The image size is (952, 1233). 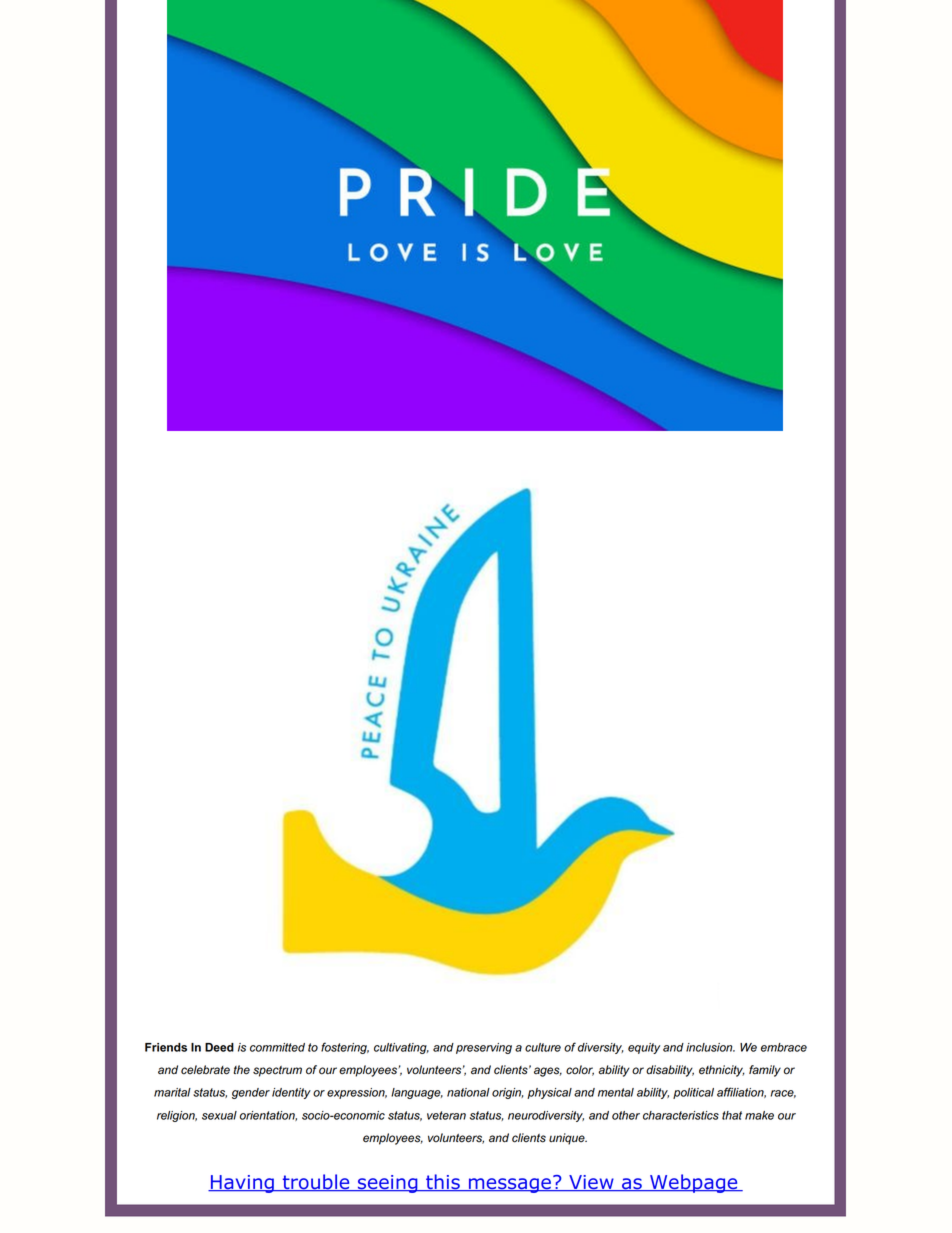 I want to click on inclusion, so click(x=710, y=1047).
